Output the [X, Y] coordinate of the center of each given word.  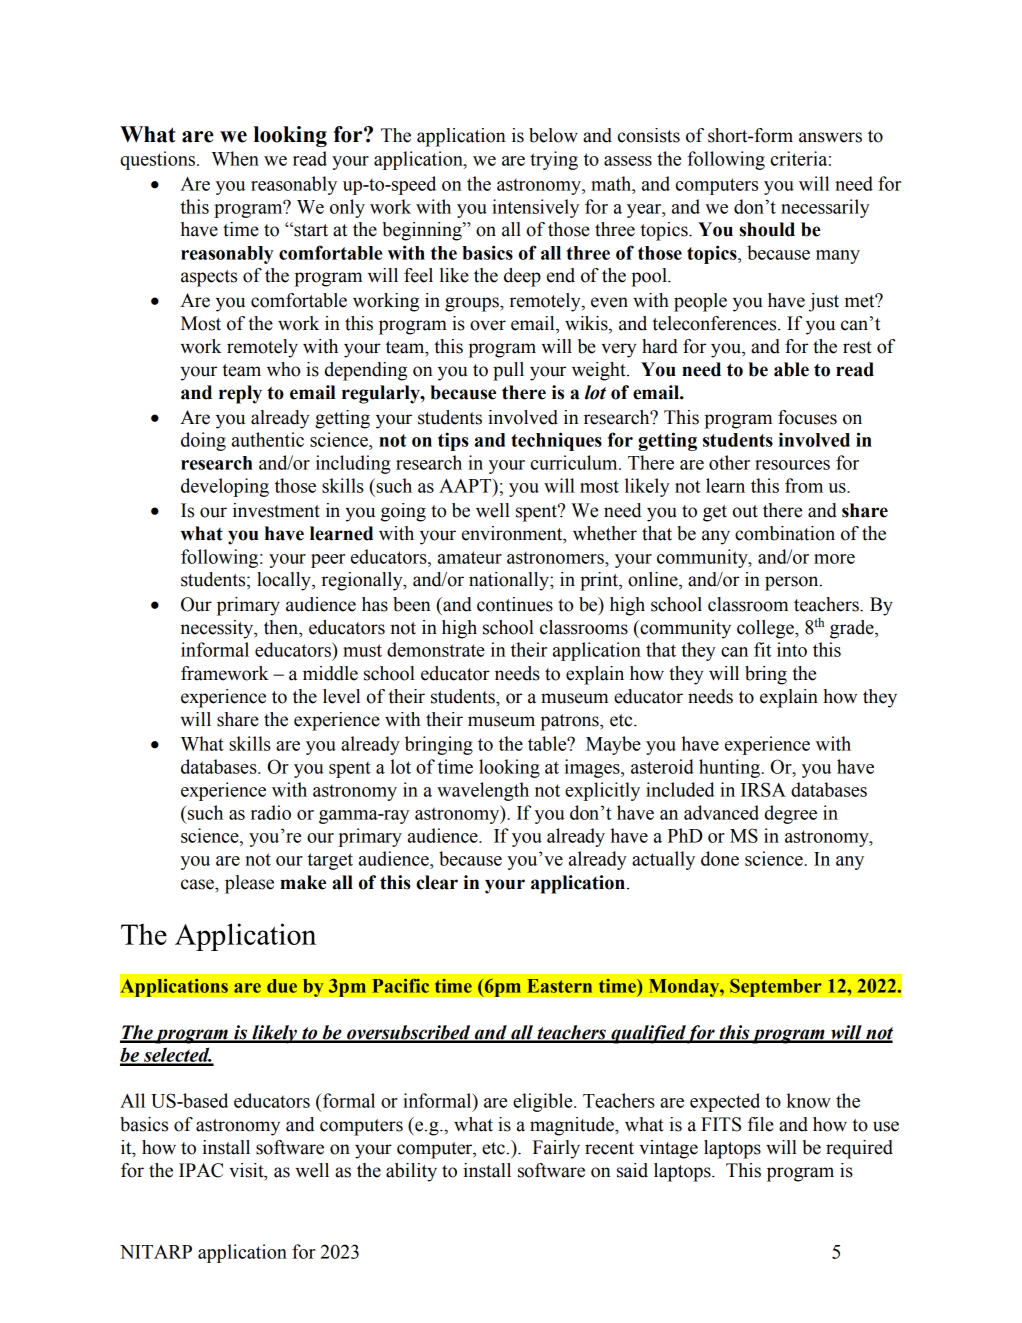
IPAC [201, 1170]
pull [508, 371]
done [720, 858]
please [249, 884]
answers [830, 137]
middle [330, 673]
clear [437, 882]
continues [515, 604]
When [235, 158]
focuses [807, 417]
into [792, 649]
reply [240, 394]
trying [554, 160]
